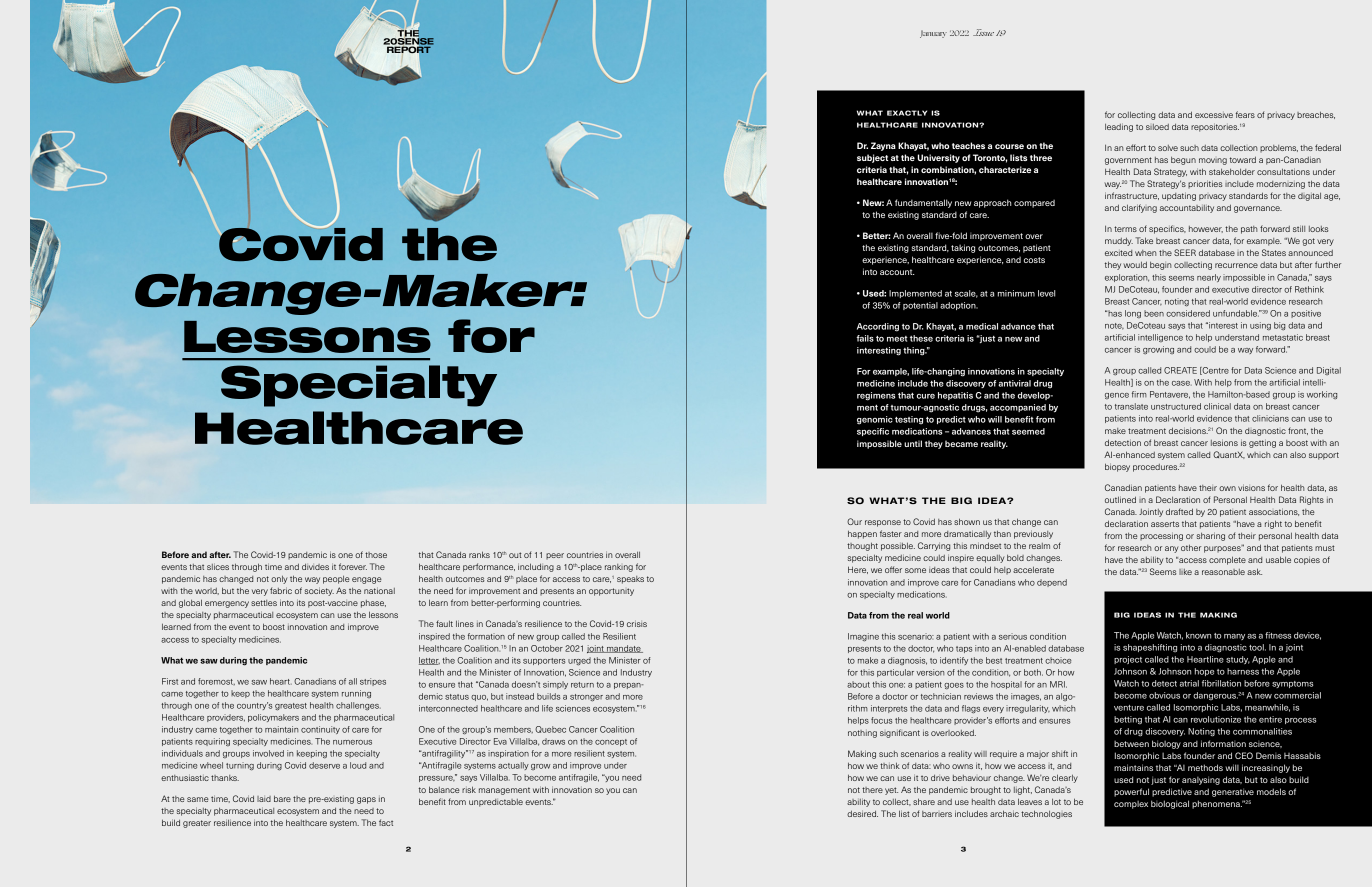  I want to click on genomic, so click(875, 420).
